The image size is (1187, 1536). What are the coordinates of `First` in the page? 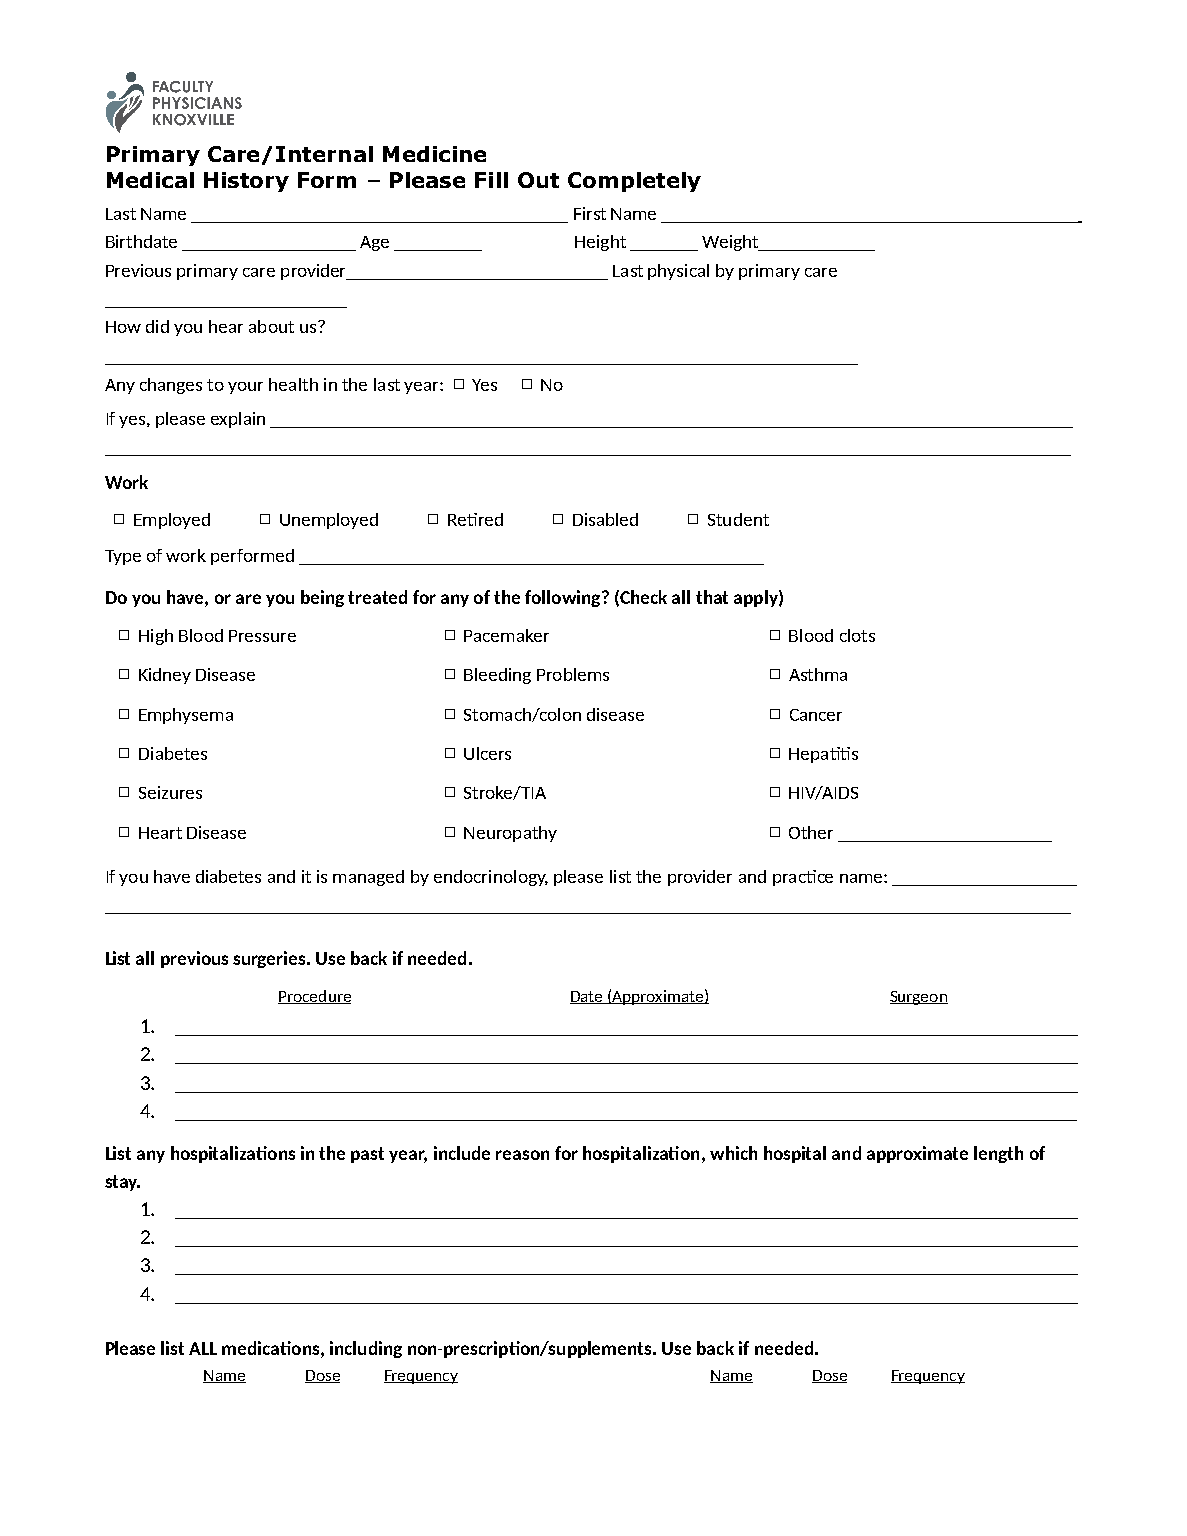 It's located at (590, 213).
